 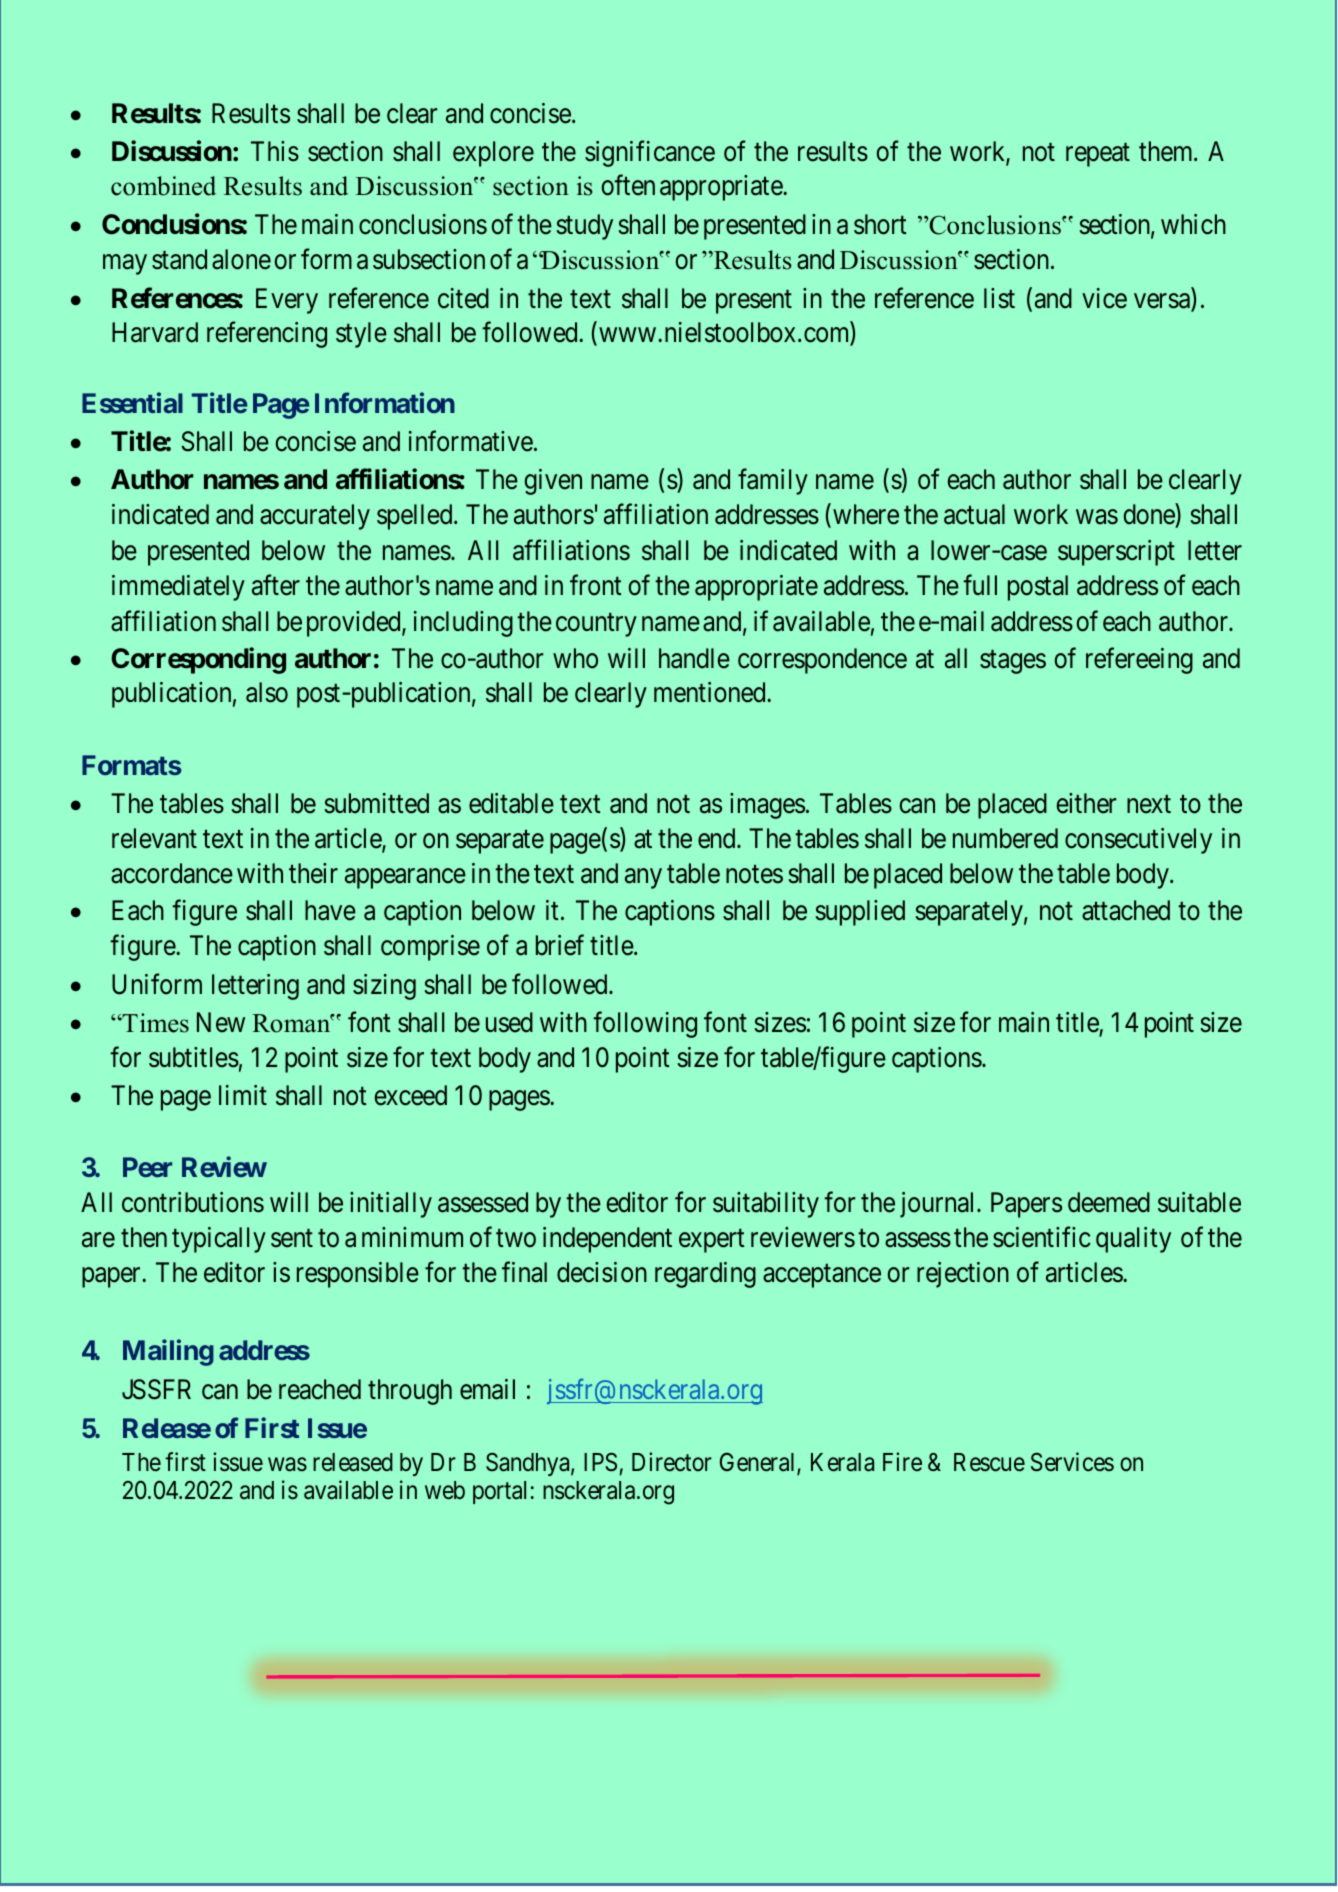 What do you see at coordinates (315, 517) in the screenshot?
I see `accurately` at bounding box center [315, 517].
